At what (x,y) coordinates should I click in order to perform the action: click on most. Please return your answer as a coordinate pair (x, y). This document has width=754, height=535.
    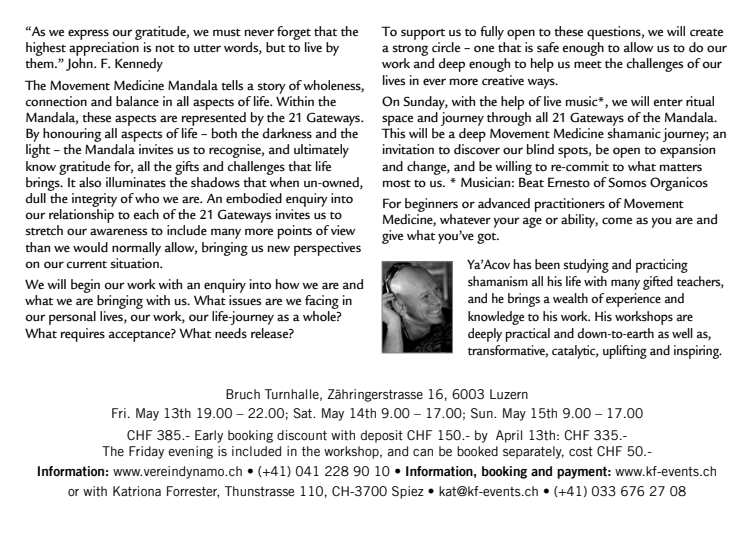
    Looking at the image, I should click on (397, 184).
